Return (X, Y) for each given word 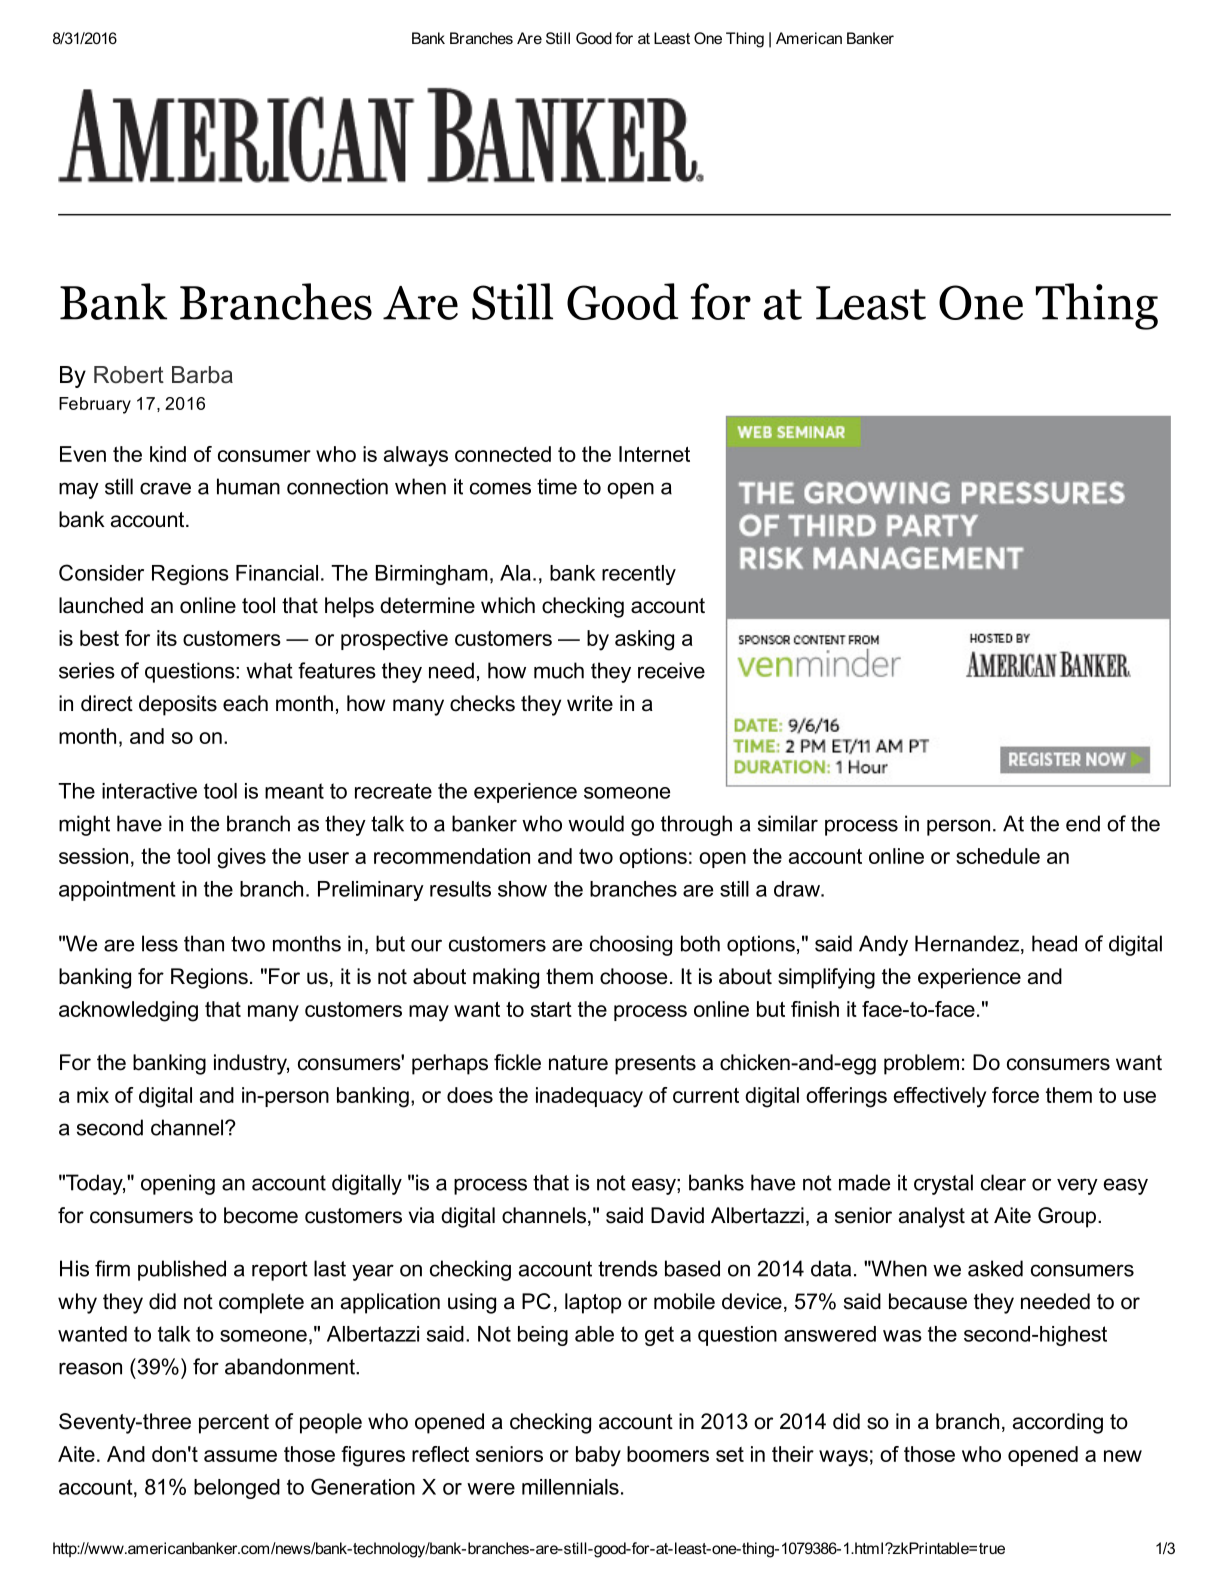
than (204, 943)
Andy (883, 945)
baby (598, 1456)
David (677, 1215)
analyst (932, 1217)
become (261, 1215)
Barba (202, 375)
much (559, 670)
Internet (654, 454)
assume (240, 1456)
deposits (178, 705)
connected (503, 454)
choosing (631, 945)
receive (671, 670)
